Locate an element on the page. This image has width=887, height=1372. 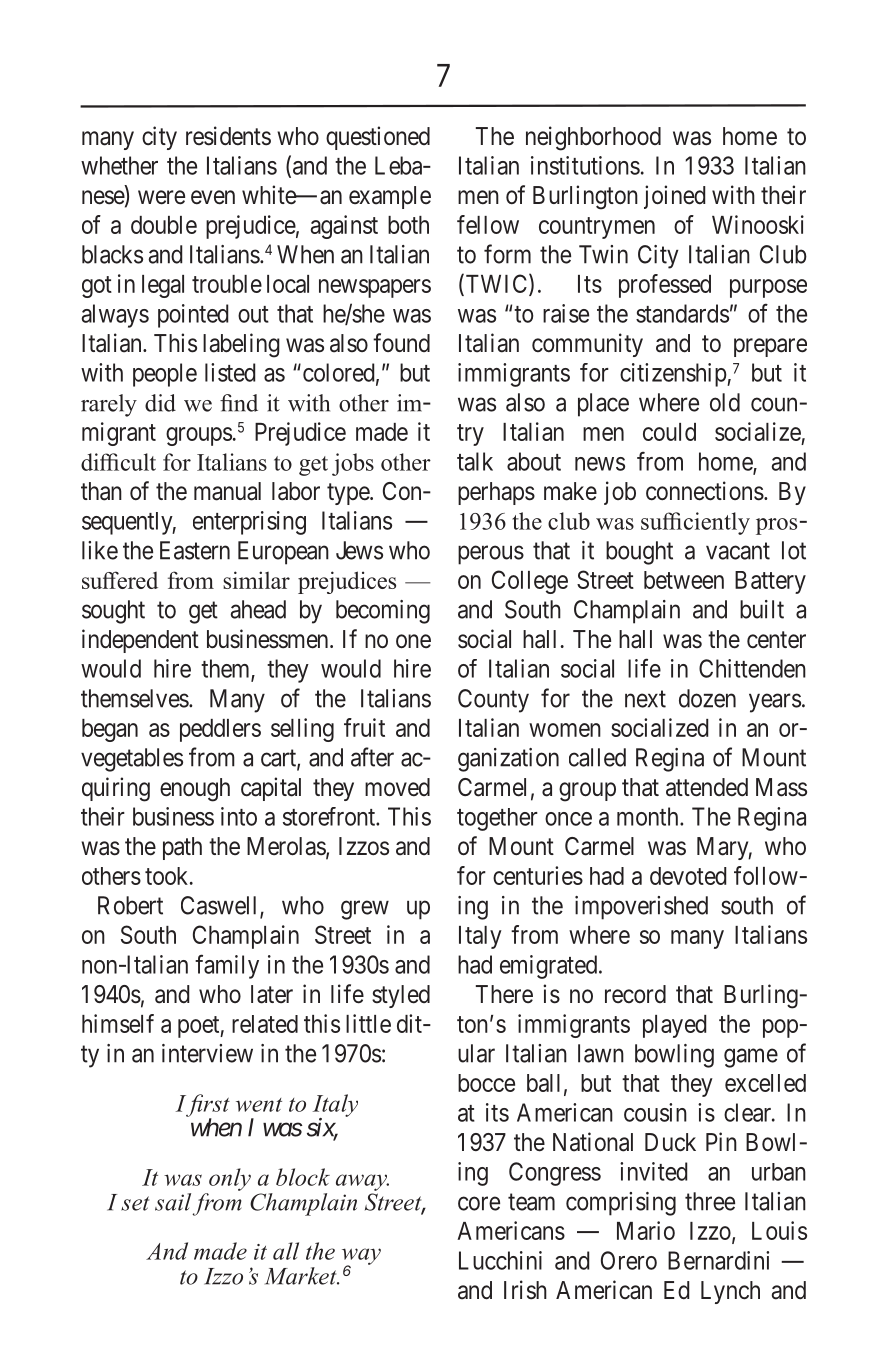
core is located at coordinates (479, 1203).
